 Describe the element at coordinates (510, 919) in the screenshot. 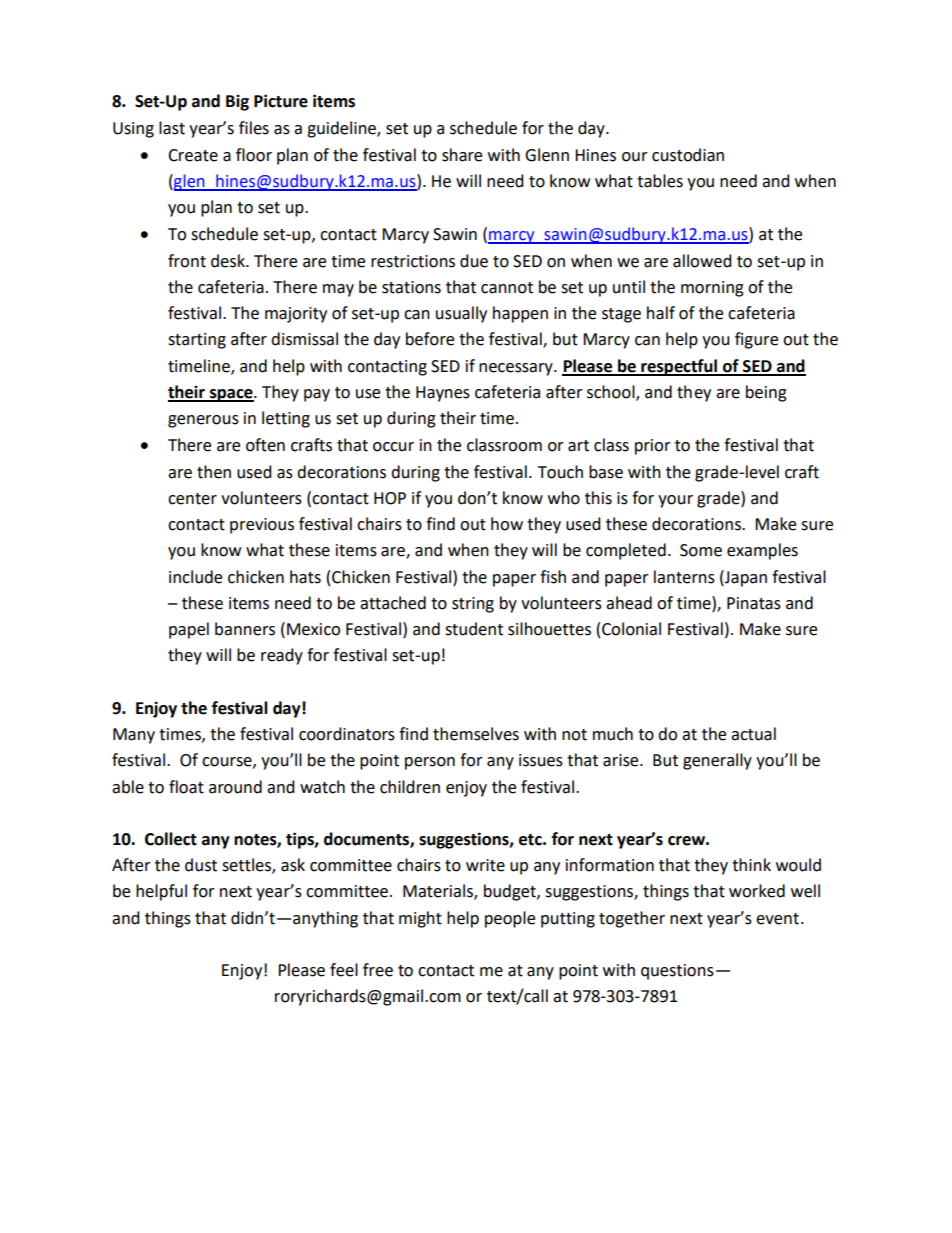

I see `people` at that location.
